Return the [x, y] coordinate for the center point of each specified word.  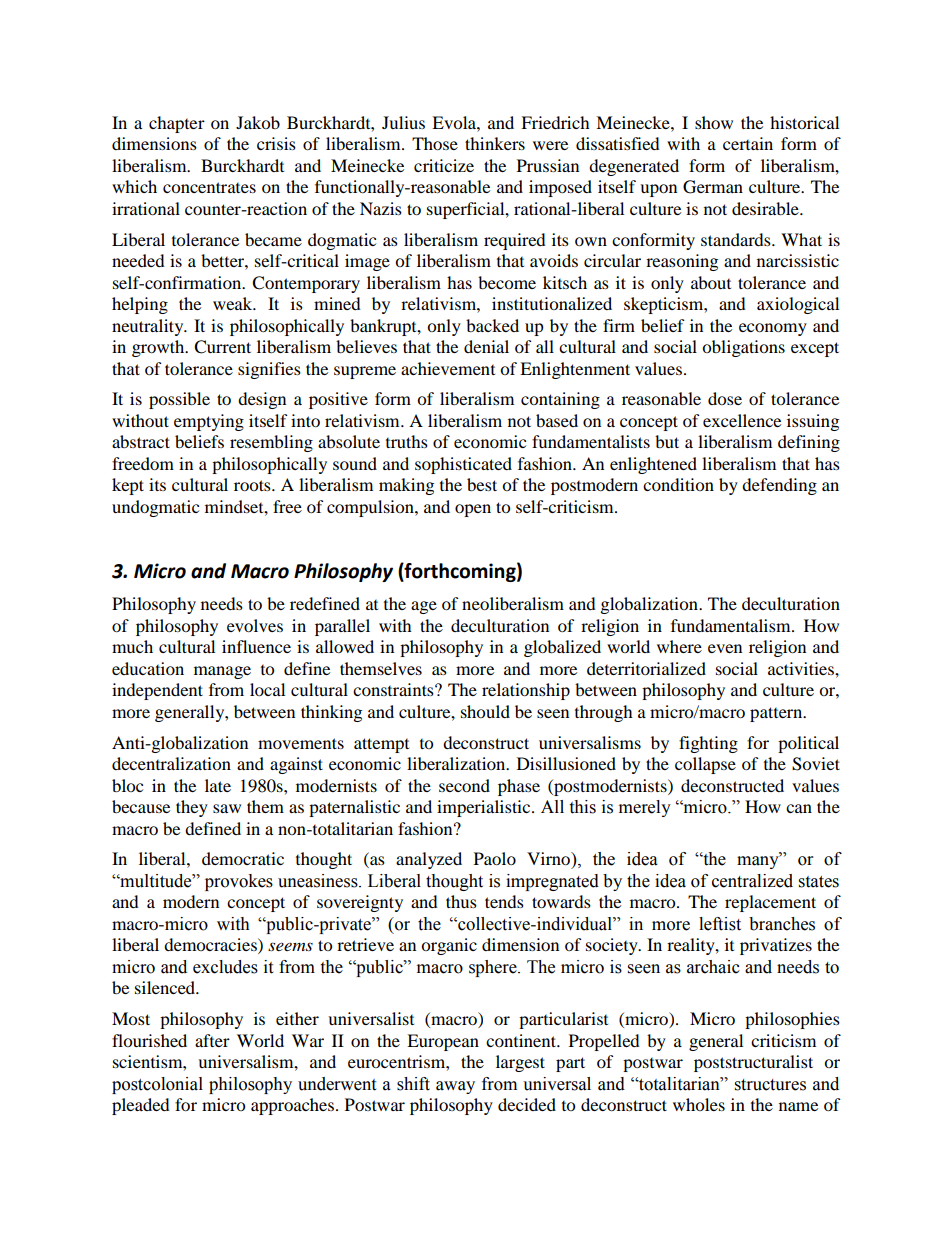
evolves [255, 625]
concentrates [209, 187]
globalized [562, 648]
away [455, 1087]
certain [748, 143]
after [212, 1040]
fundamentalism [732, 625]
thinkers [495, 143]
